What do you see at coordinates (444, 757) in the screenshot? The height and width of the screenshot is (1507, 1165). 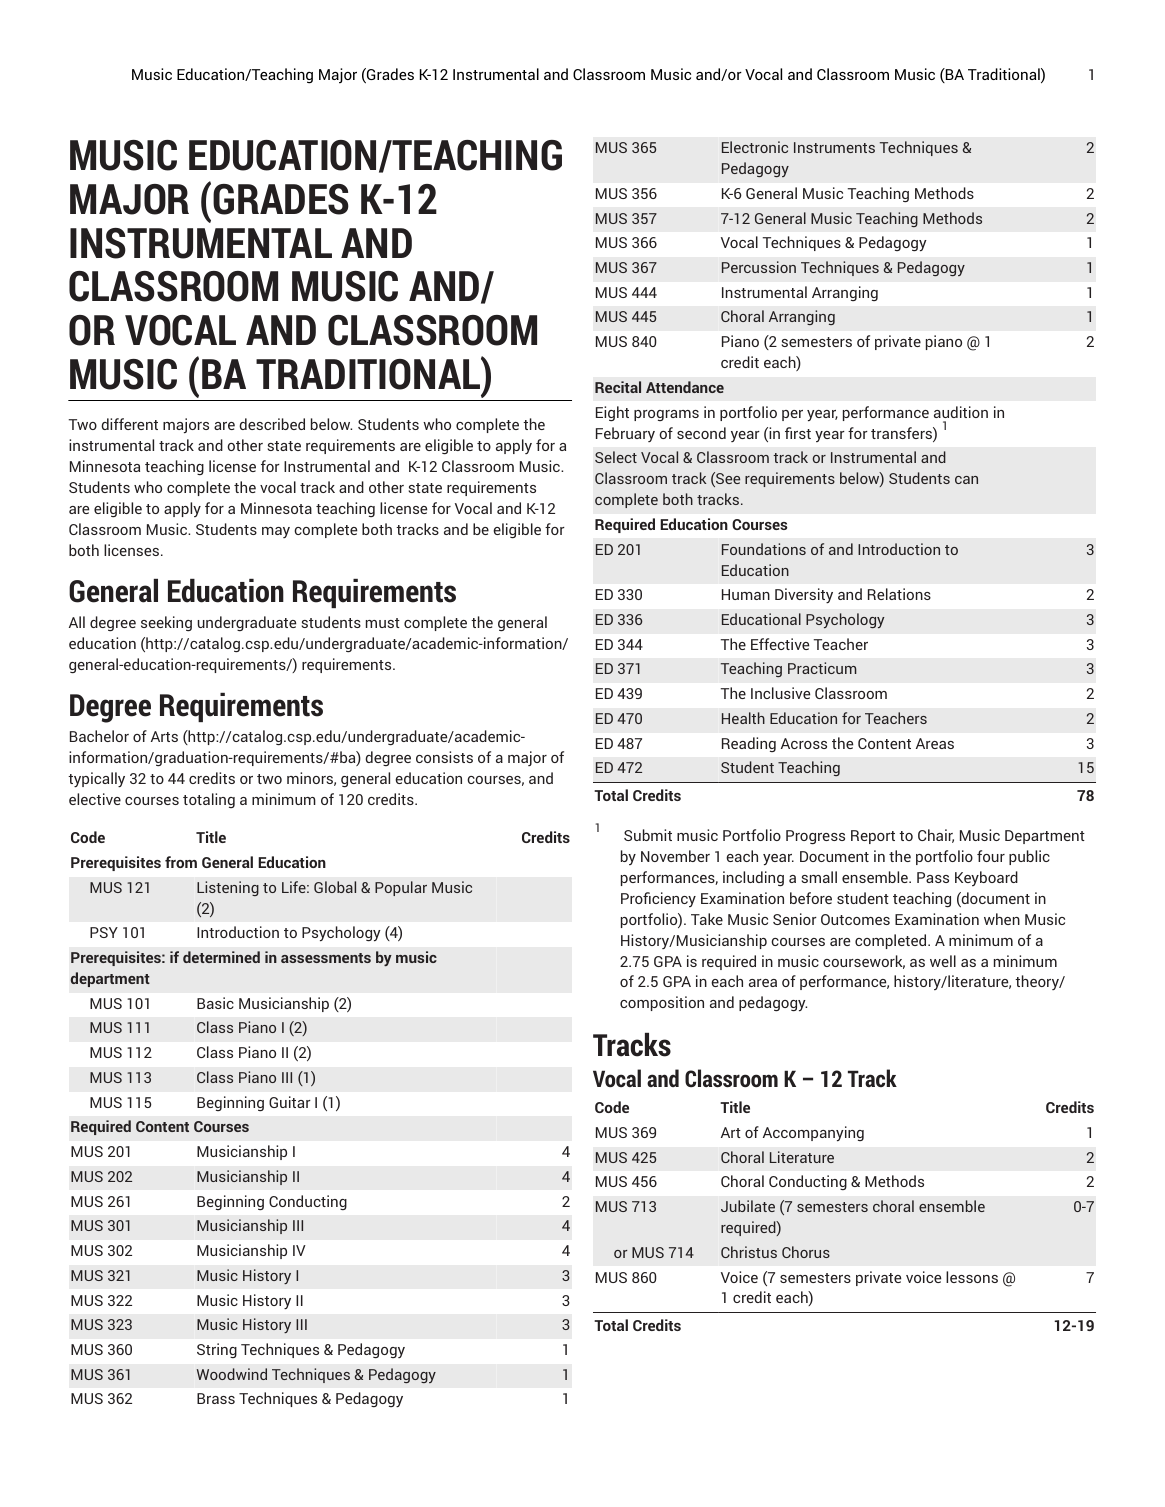 I see `consists` at bounding box center [444, 757].
